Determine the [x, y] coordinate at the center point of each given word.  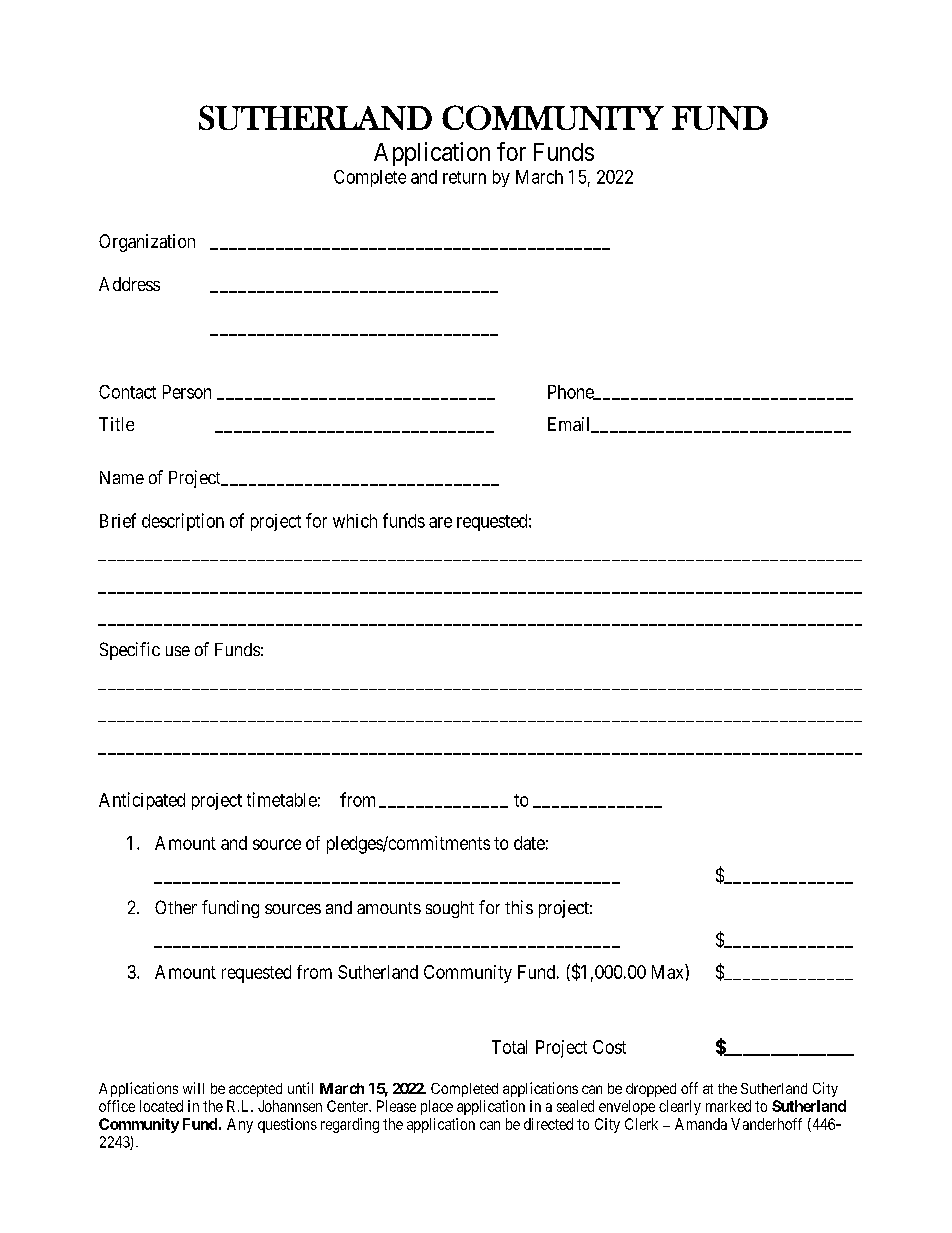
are [440, 522]
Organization [147, 243]
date [529, 843]
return [464, 177]
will [193, 1088]
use [178, 651]
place [437, 1107]
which [355, 521]
